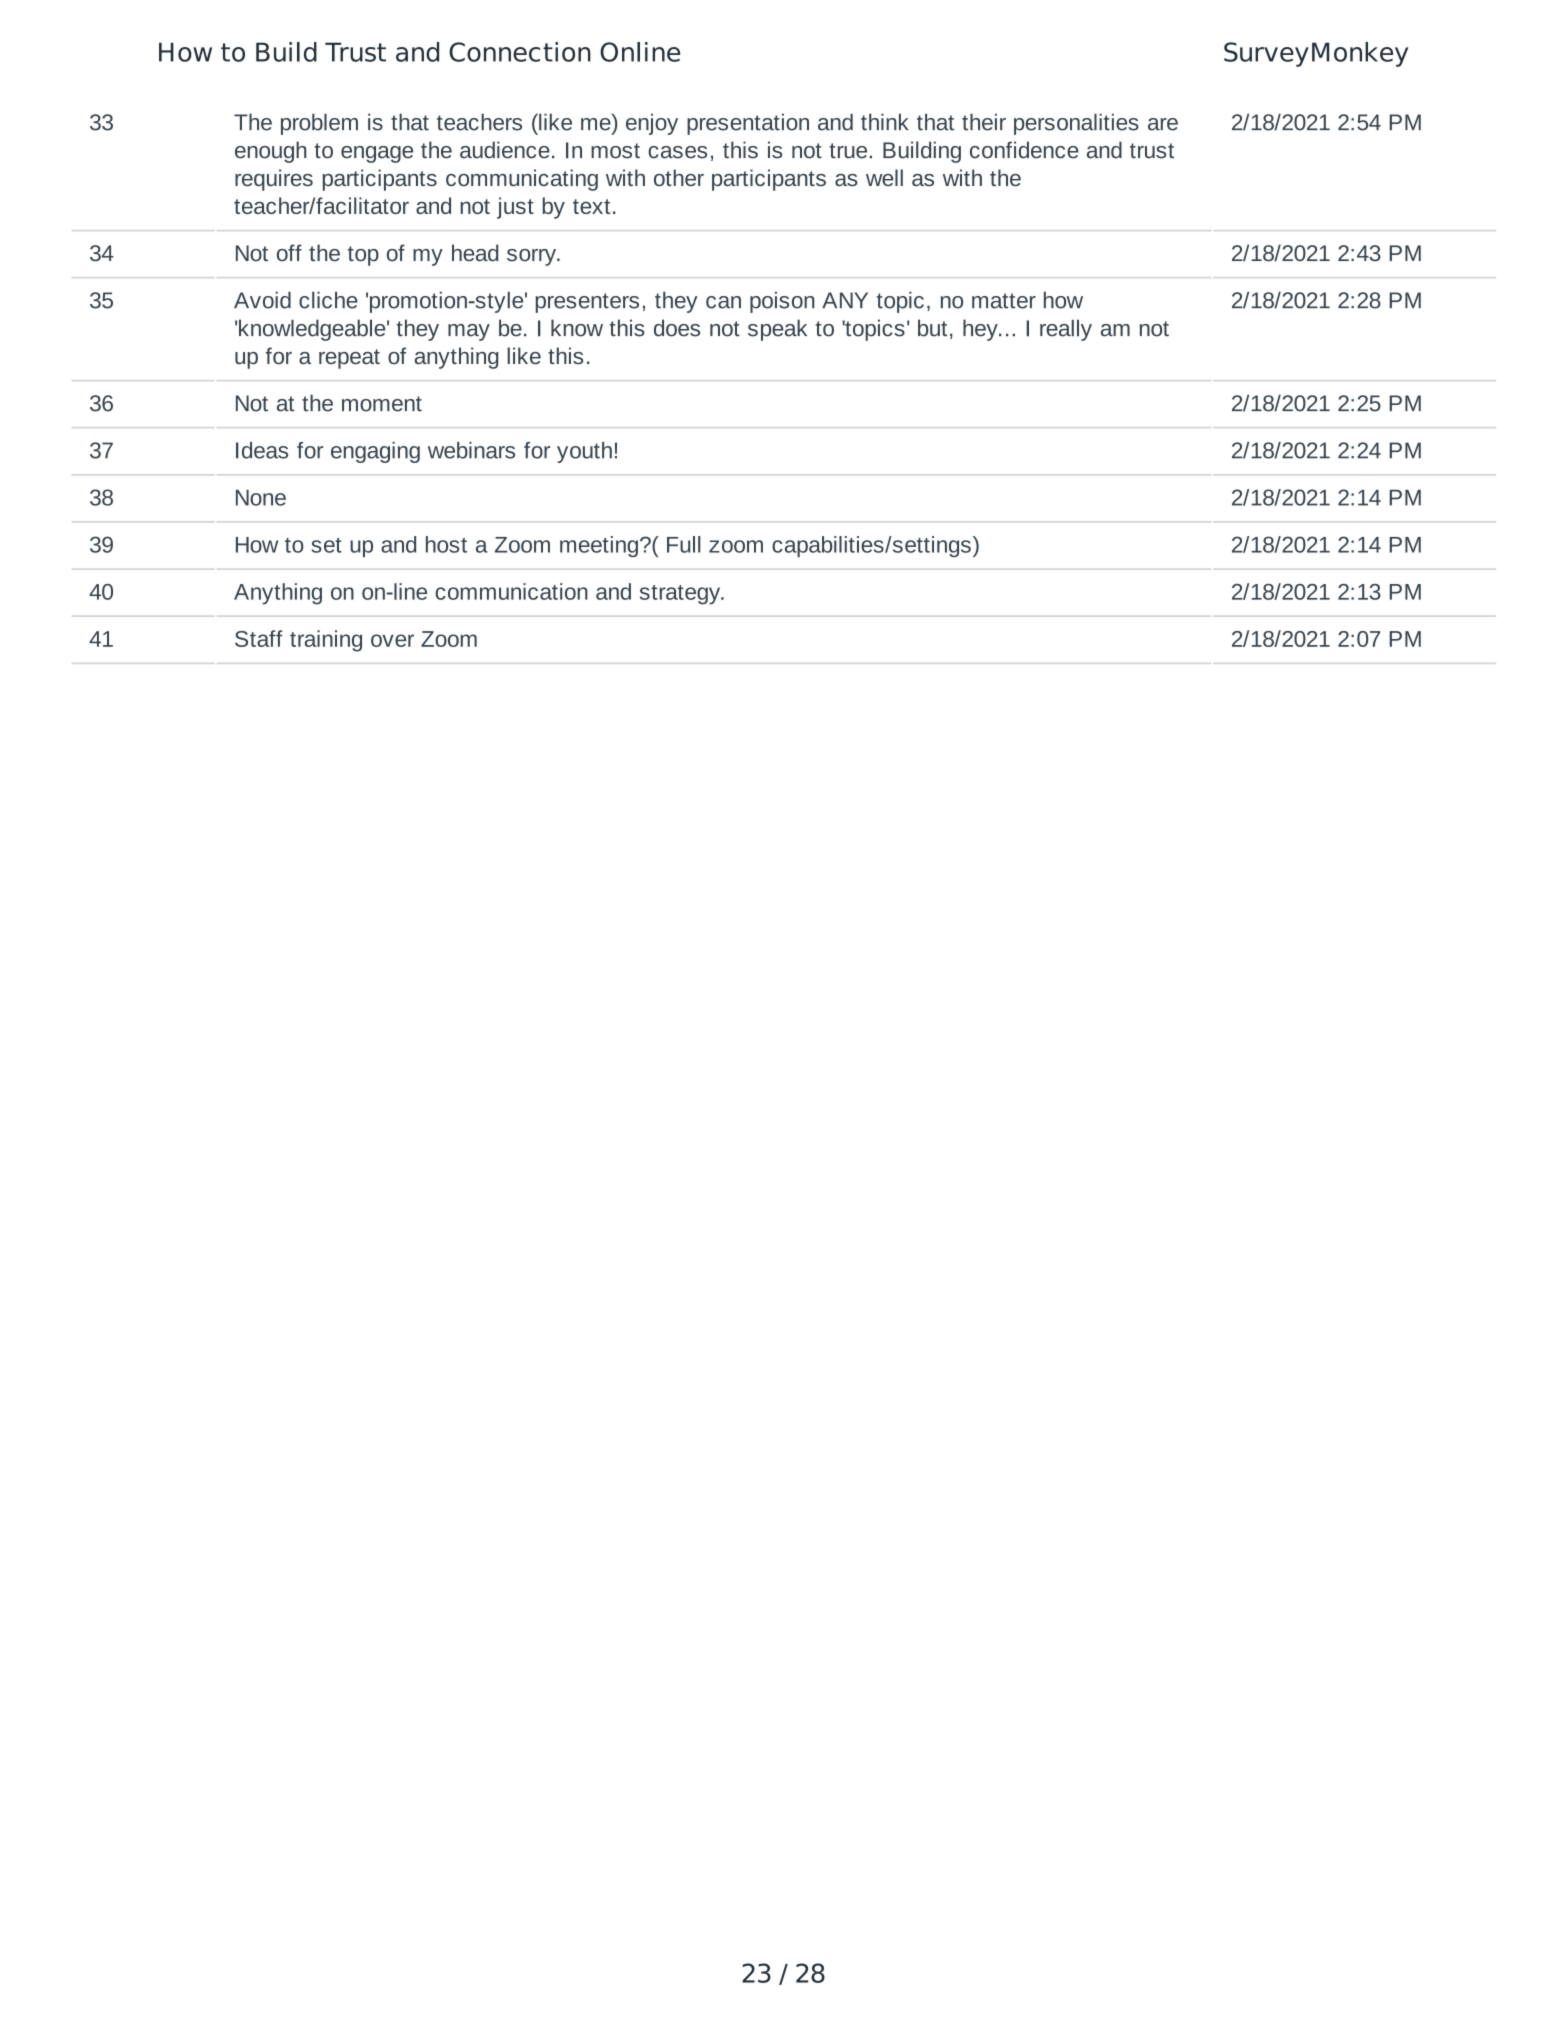 This page has width=1566, height=2026. I want to click on strategy, so click(681, 595).
